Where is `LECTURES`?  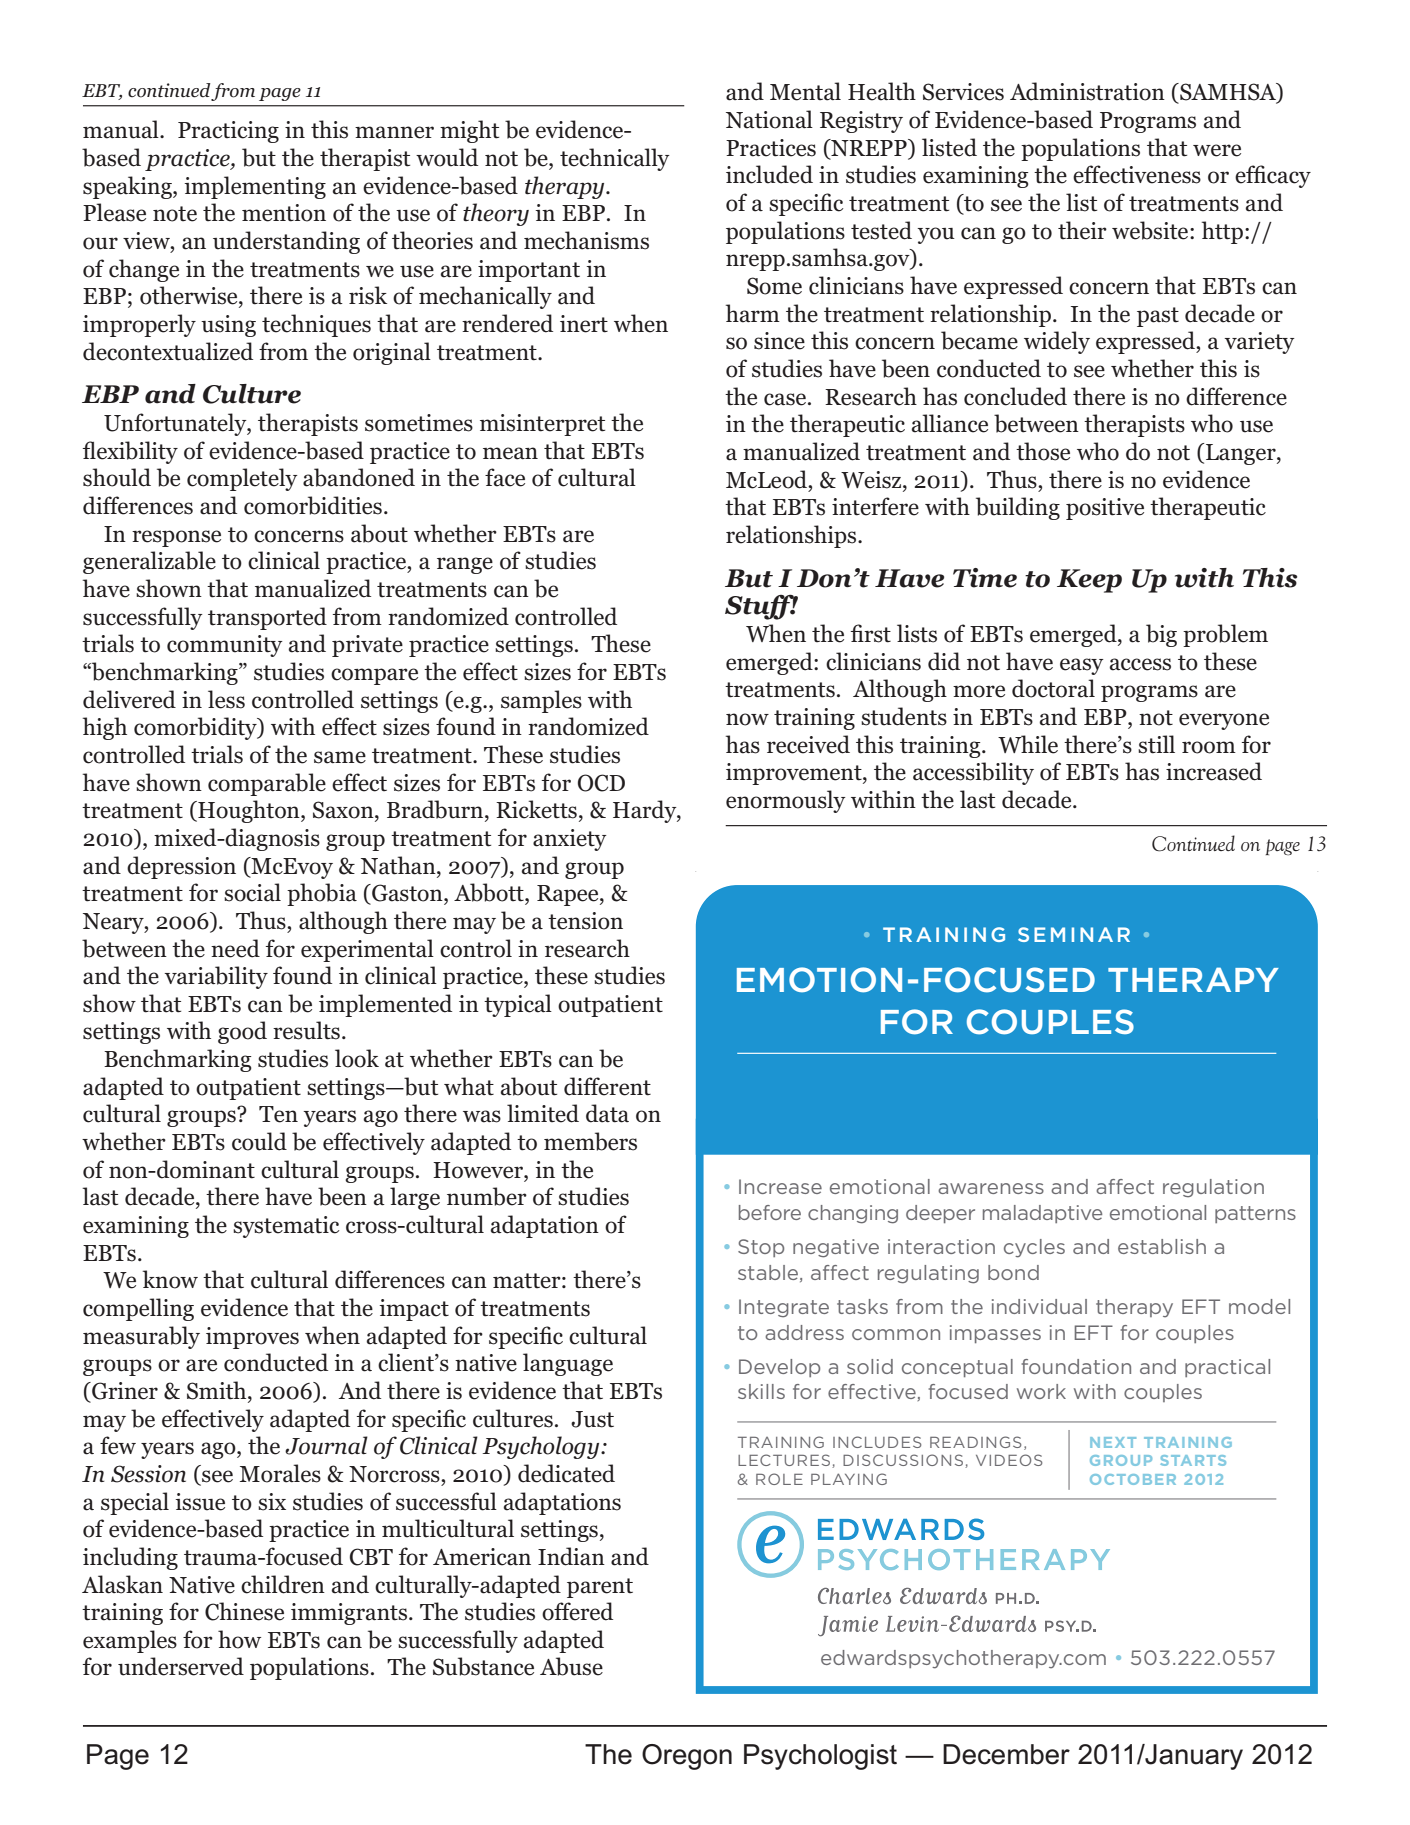
LECTURES is located at coordinates (785, 1461).
